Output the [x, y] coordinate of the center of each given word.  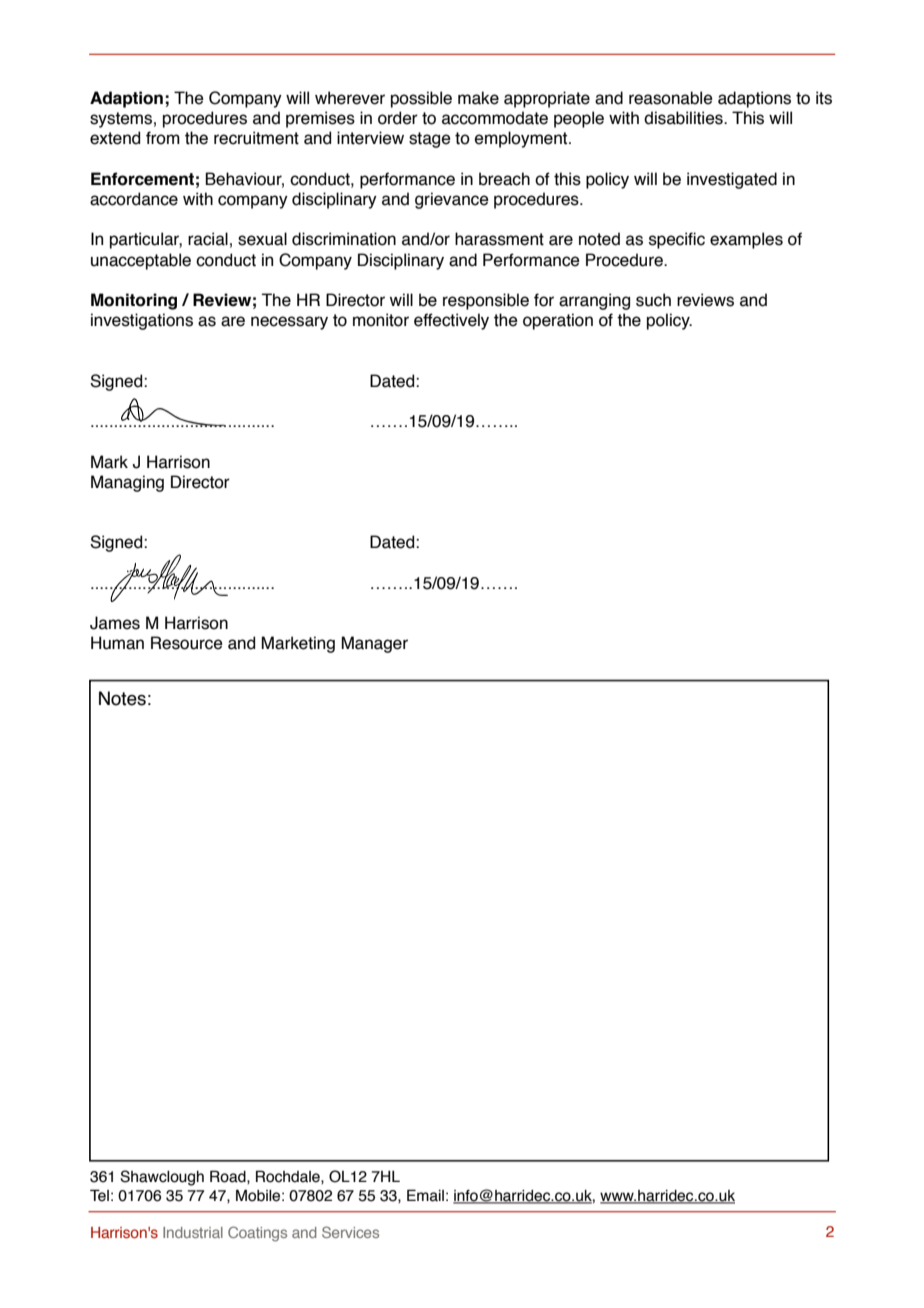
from [163, 138]
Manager [374, 644]
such [653, 300]
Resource [187, 643]
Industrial [193, 1232]
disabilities [684, 118]
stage [430, 140]
